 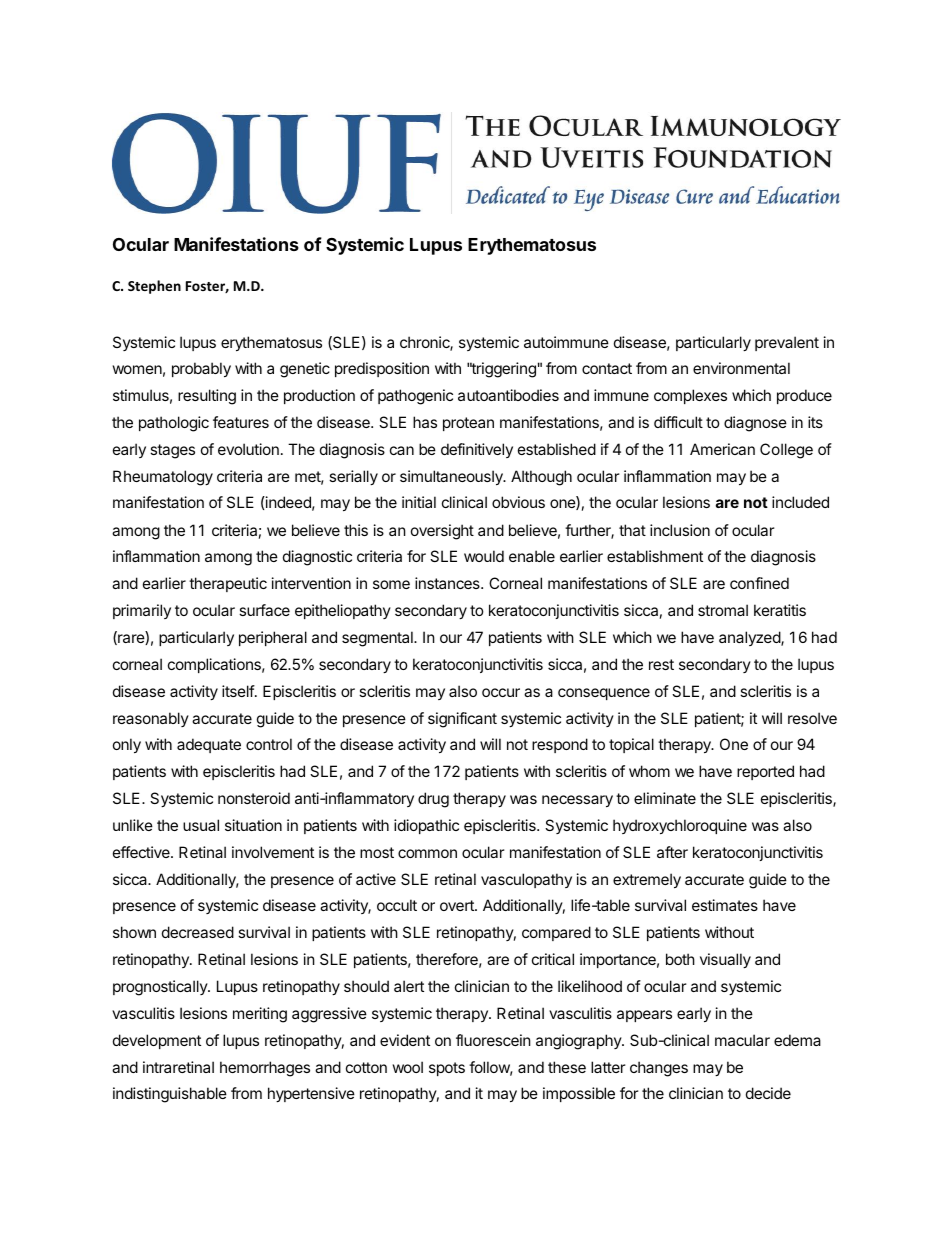 What do you see at coordinates (239, 691) in the screenshot?
I see `itself` at bounding box center [239, 691].
